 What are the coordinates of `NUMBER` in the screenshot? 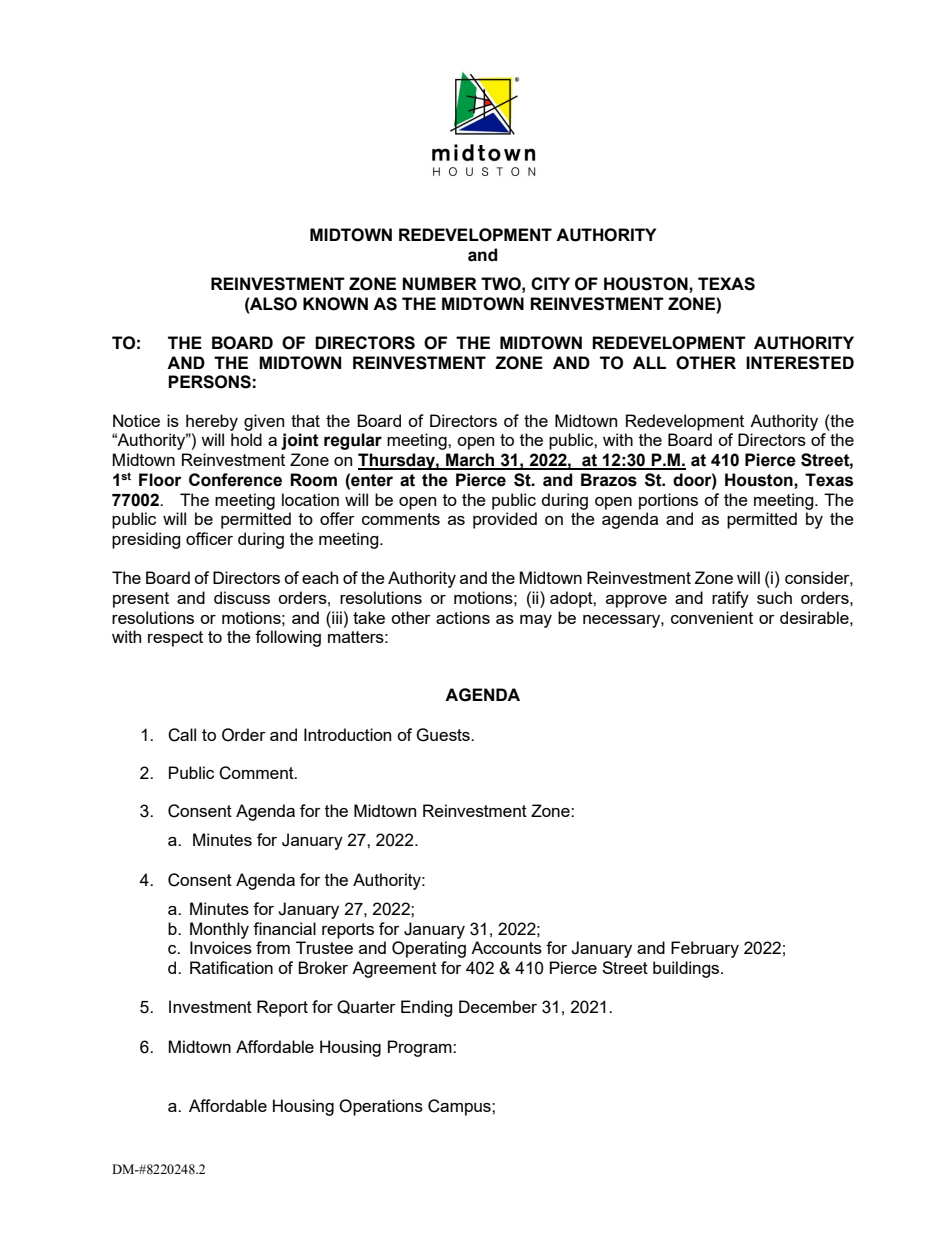 It's located at (440, 284).
